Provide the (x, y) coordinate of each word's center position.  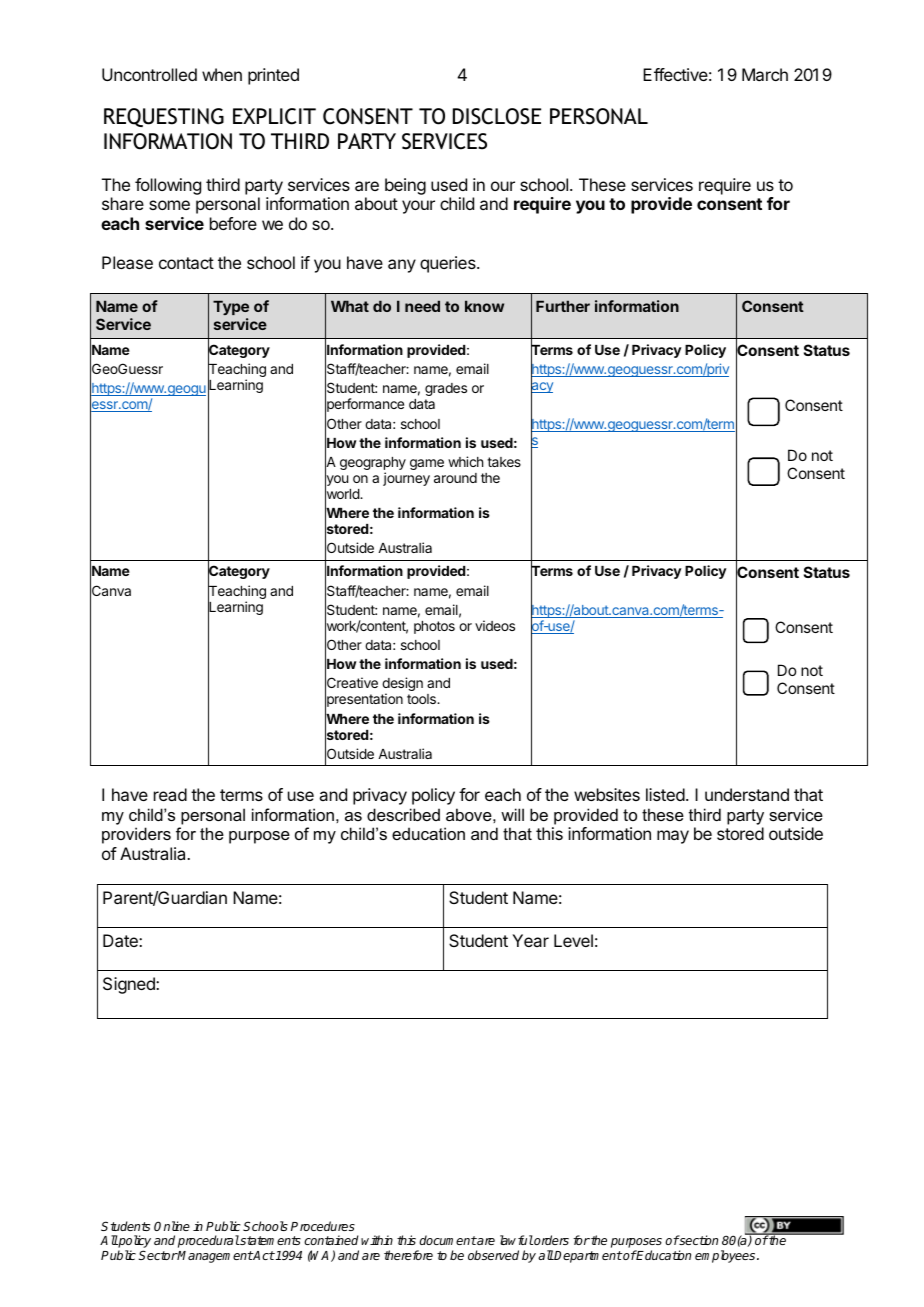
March (765, 74)
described (403, 814)
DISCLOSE (497, 116)
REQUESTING (164, 117)
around (455, 478)
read (170, 794)
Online (172, 1226)
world (343, 494)
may (673, 837)
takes (504, 462)
